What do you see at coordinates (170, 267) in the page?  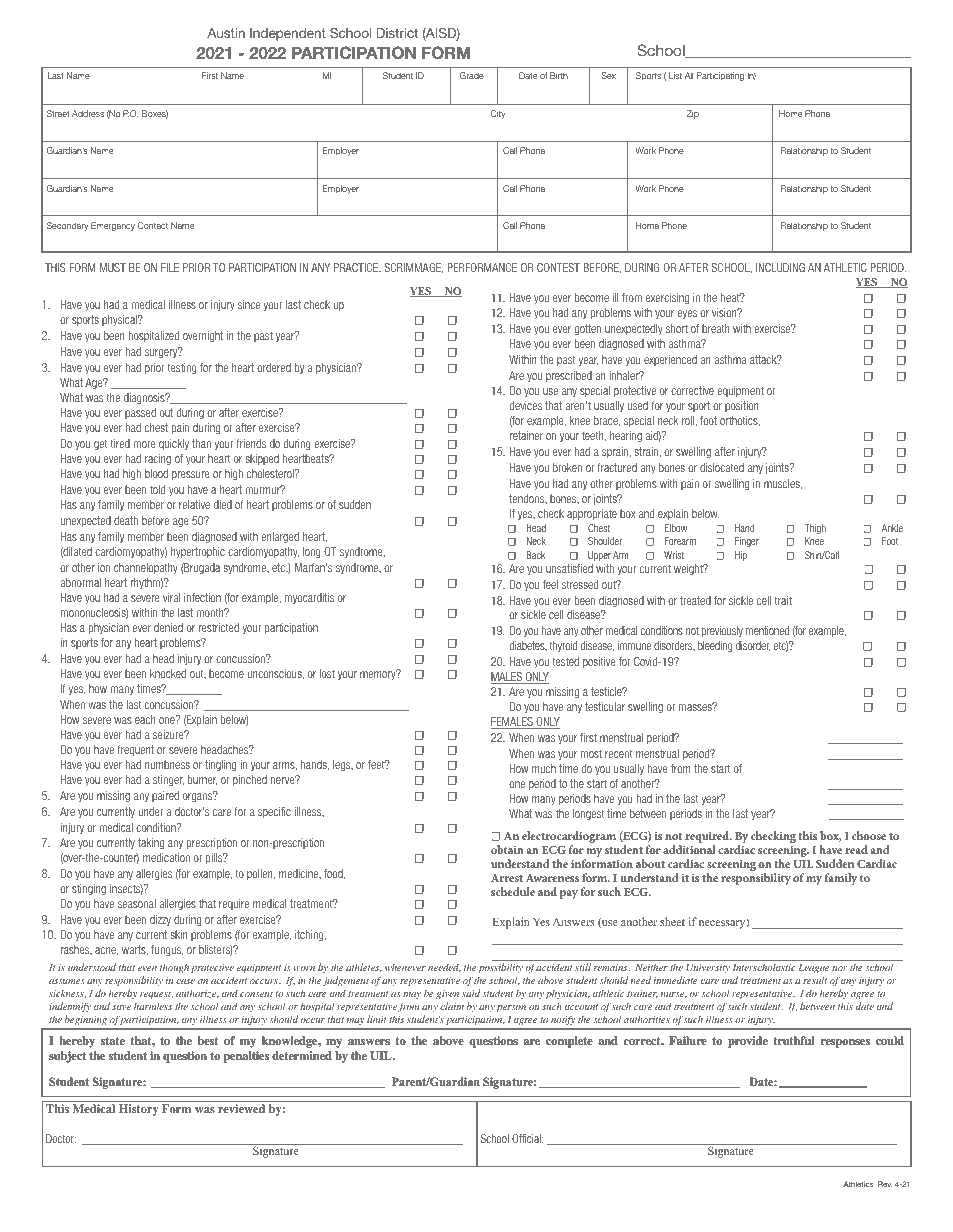 I see `FILE` at bounding box center [170, 267].
